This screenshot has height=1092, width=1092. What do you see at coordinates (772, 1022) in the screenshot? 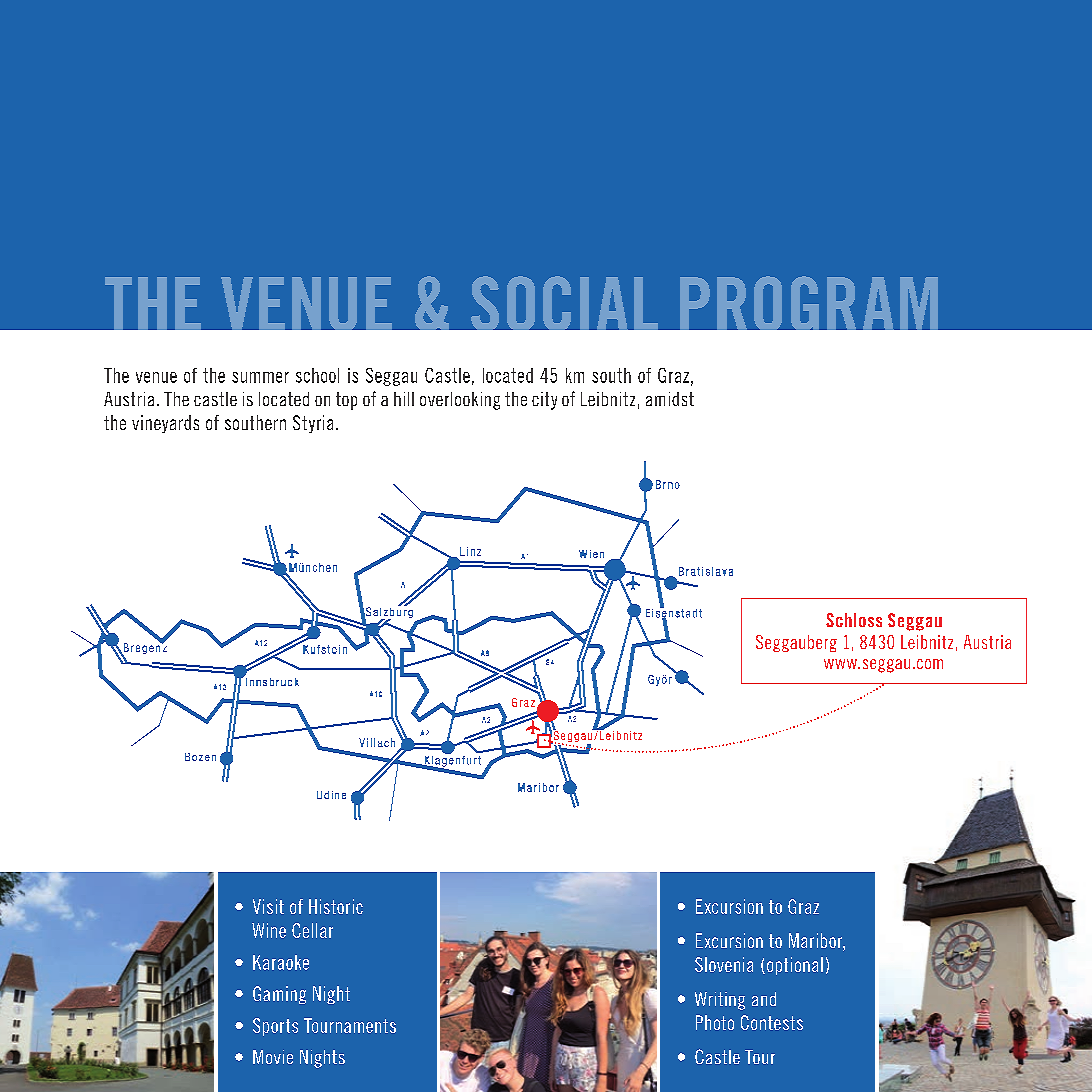
I see `Contests` at bounding box center [772, 1022].
